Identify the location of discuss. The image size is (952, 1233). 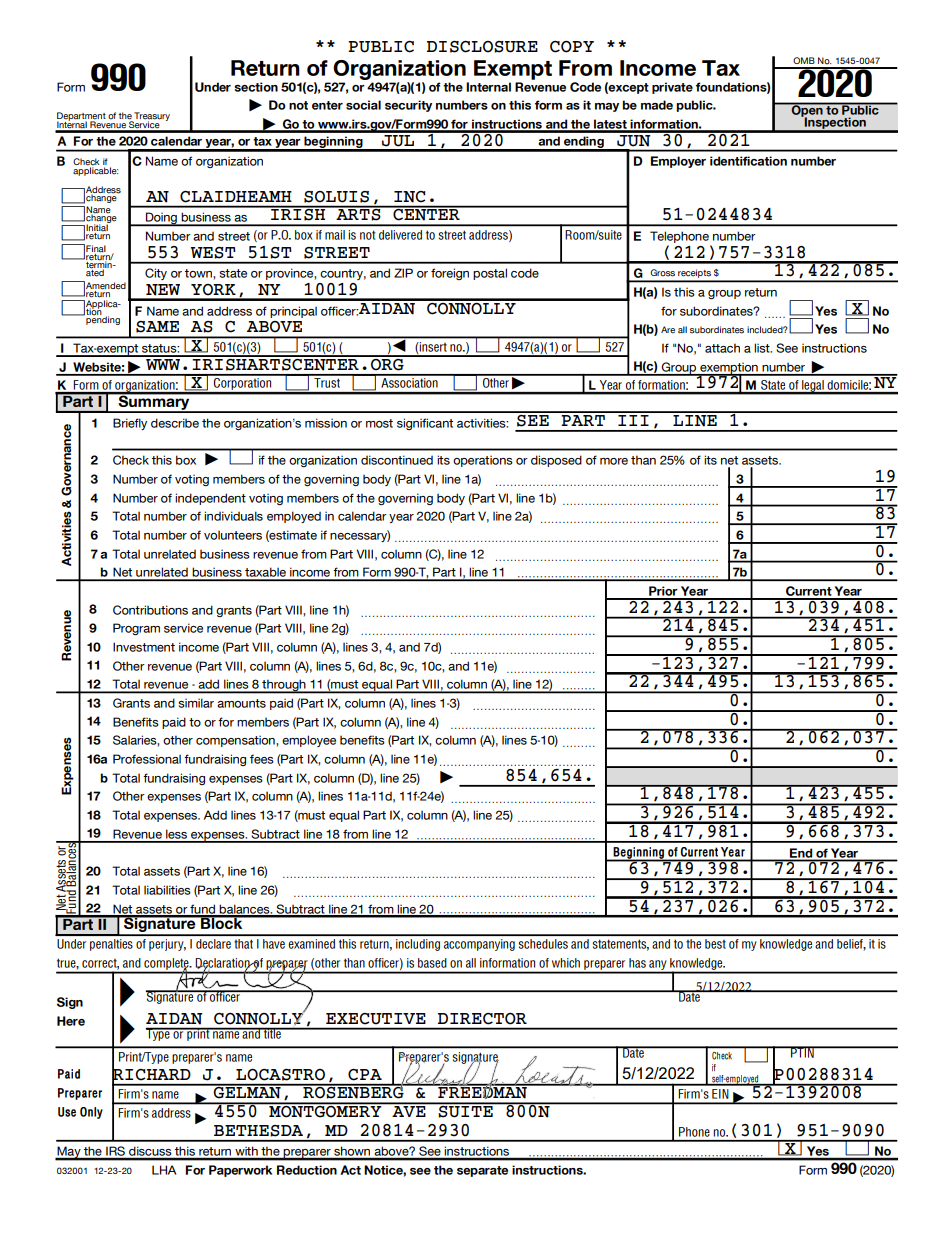
(150, 1153).
